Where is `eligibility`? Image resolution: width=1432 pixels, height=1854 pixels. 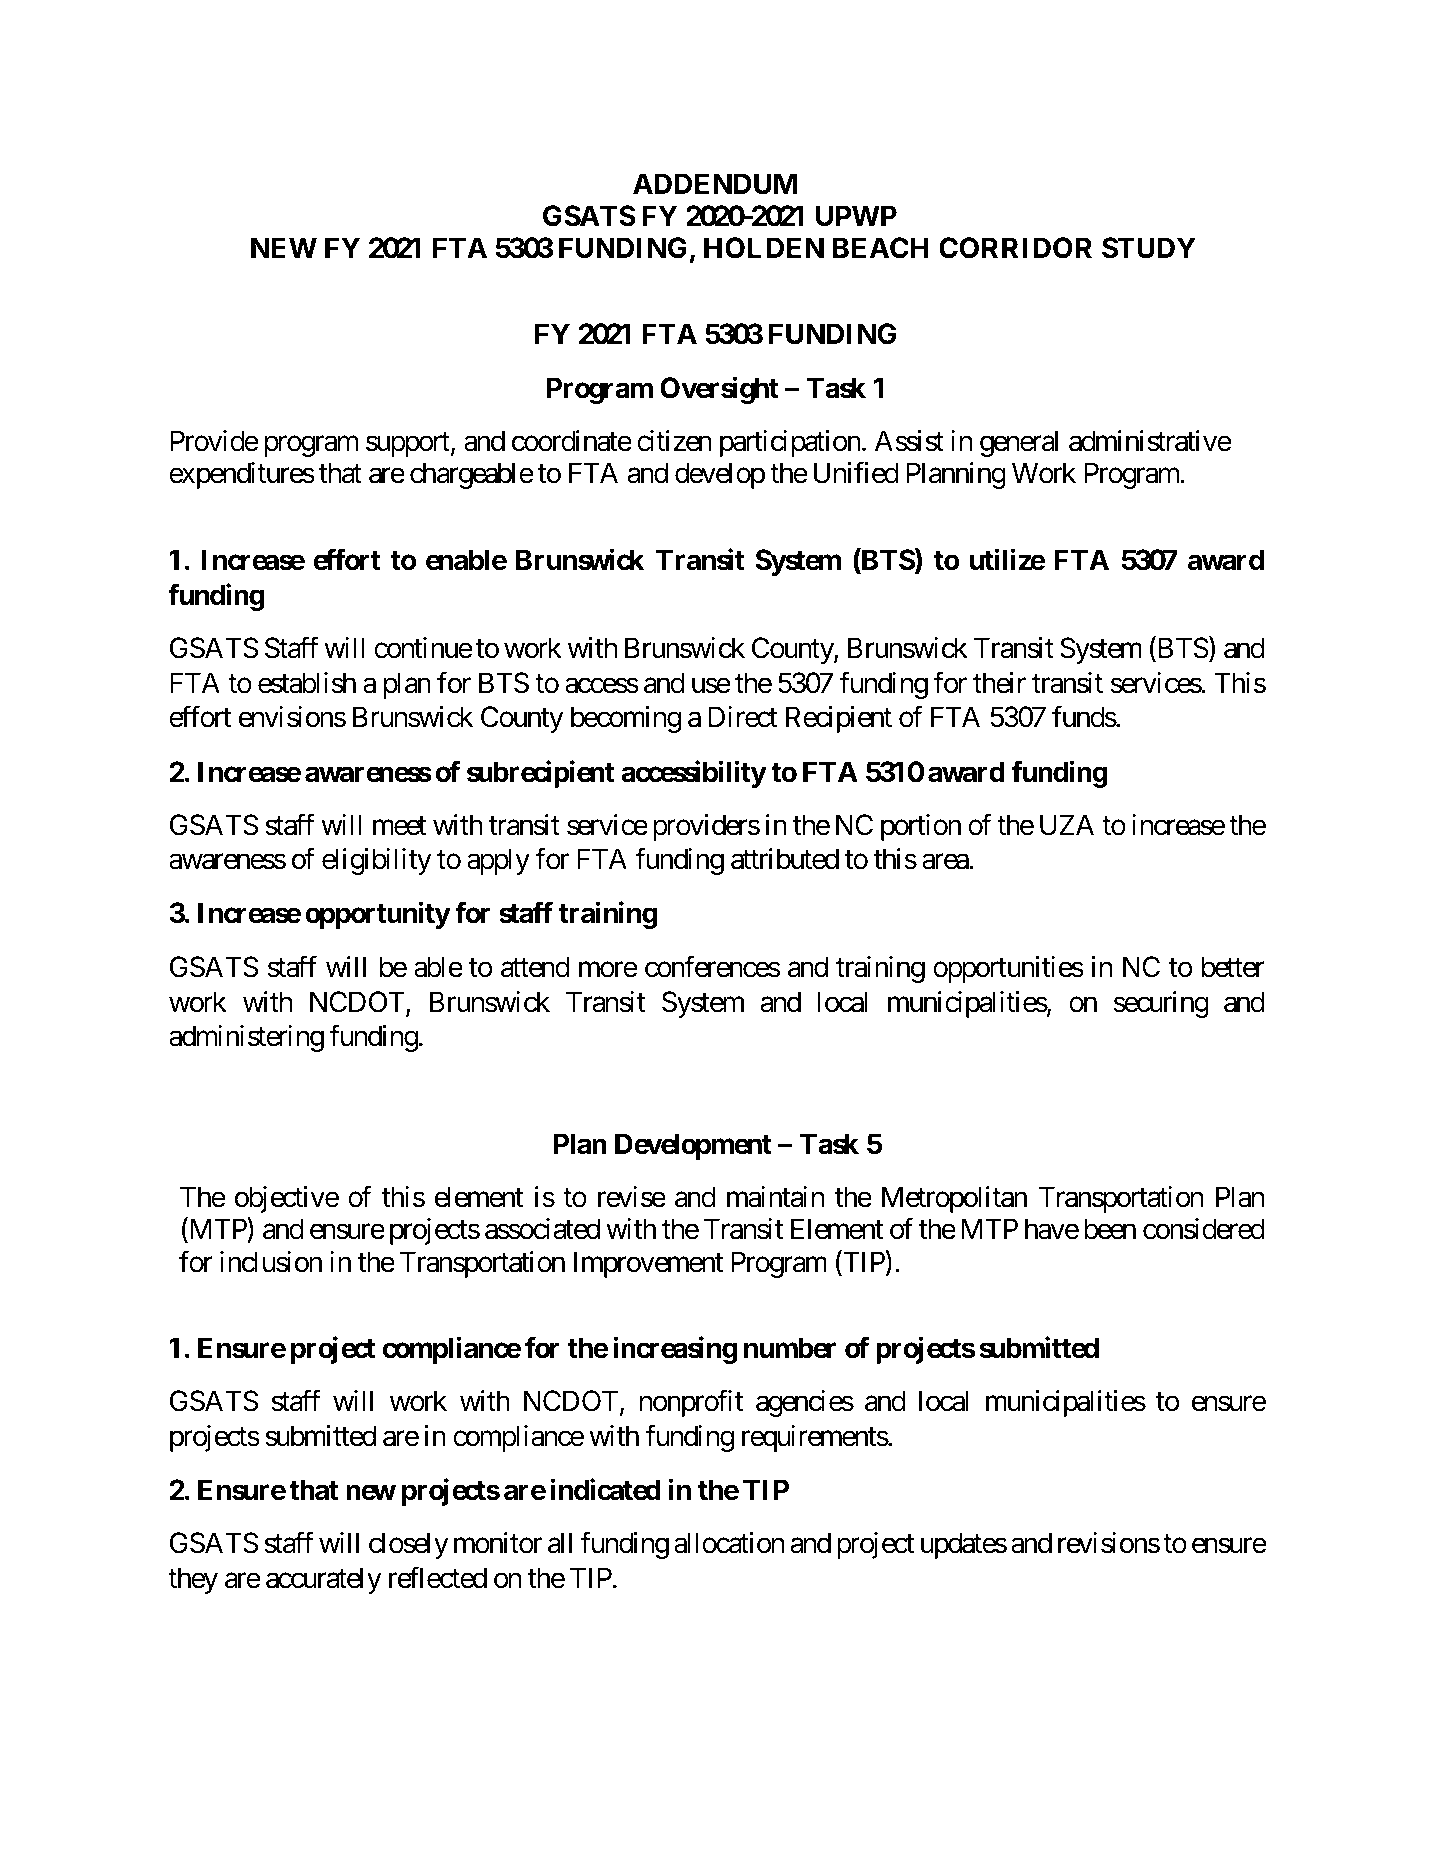
eligibility is located at coordinates (377, 861).
